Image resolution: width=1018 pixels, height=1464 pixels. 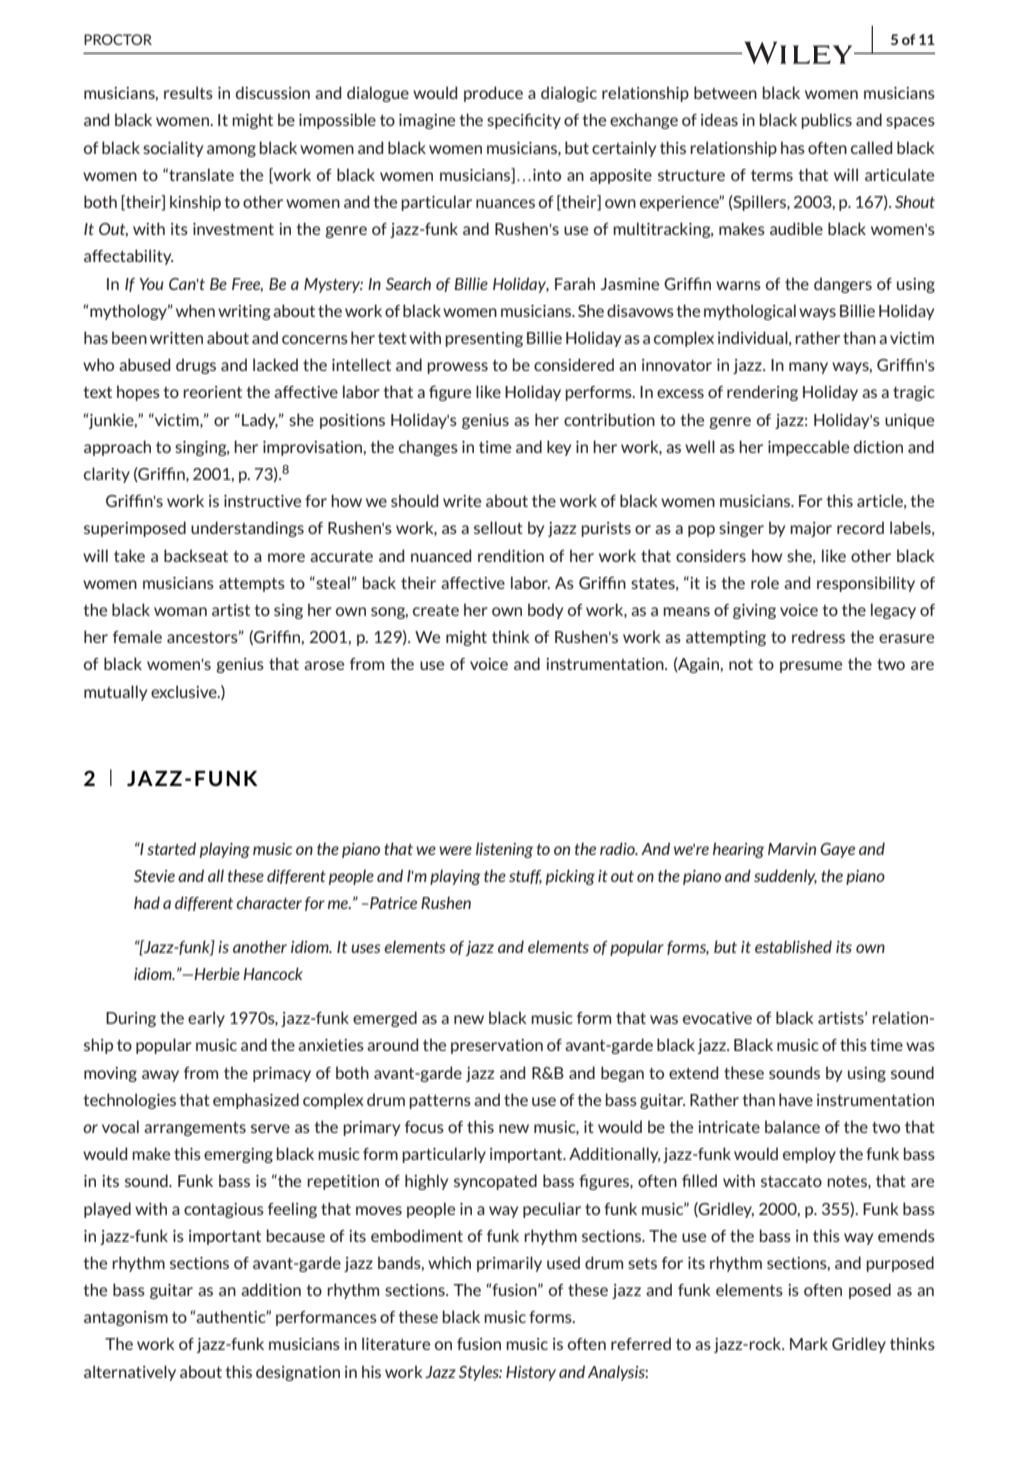 What do you see at coordinates (160, 1076) in the screenshot?
I see `away` at bounding box center [160, 1076].
